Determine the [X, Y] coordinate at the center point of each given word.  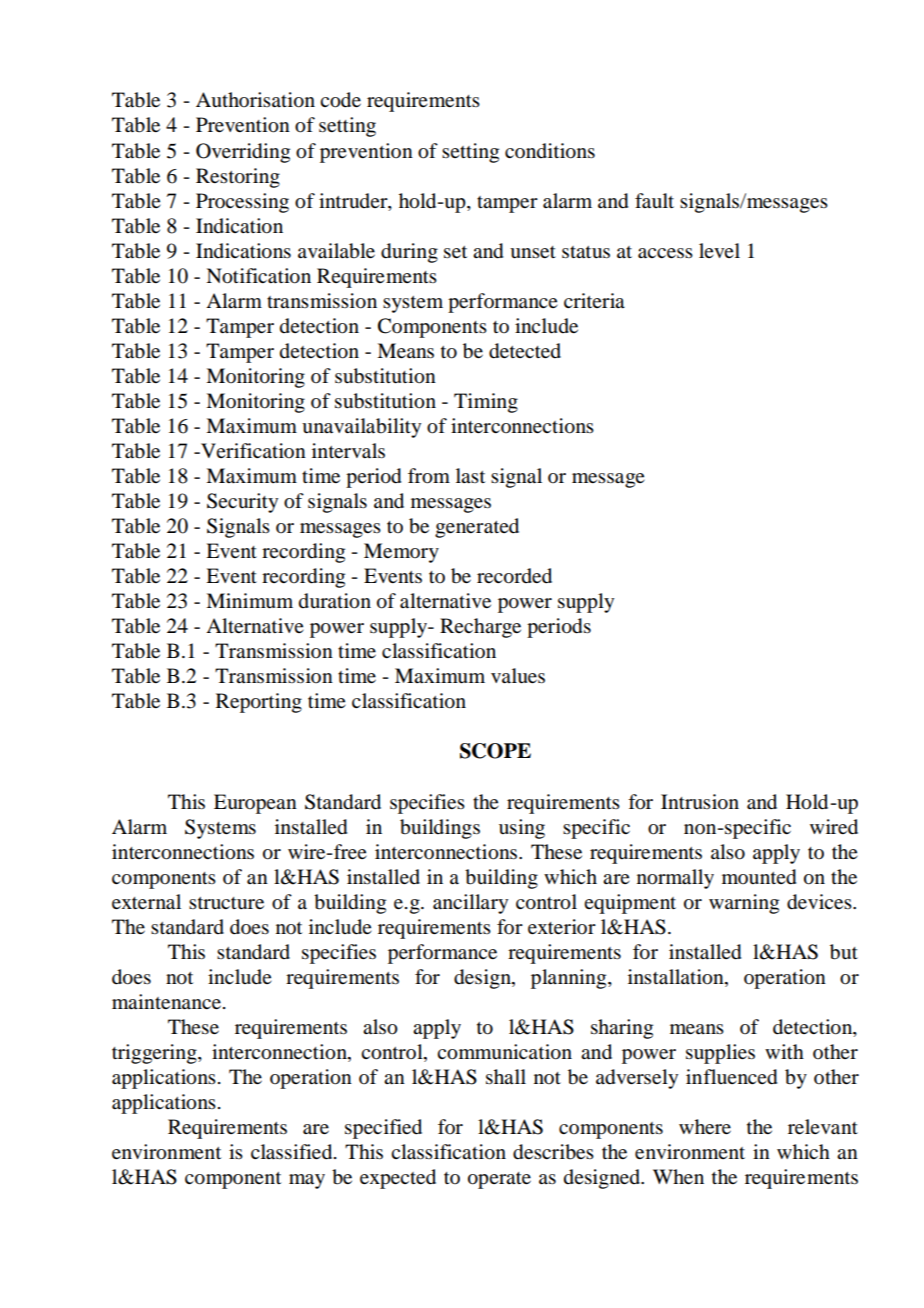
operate [499, 1180]
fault [654, 201]
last [470, 476]
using [522, 829]
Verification [252, 450]
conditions [550, 151]
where [705, 1127]
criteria [594, 301]
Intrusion [700, 802]
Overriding [243, 153]
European [255, 804]
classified [293, 1152]
